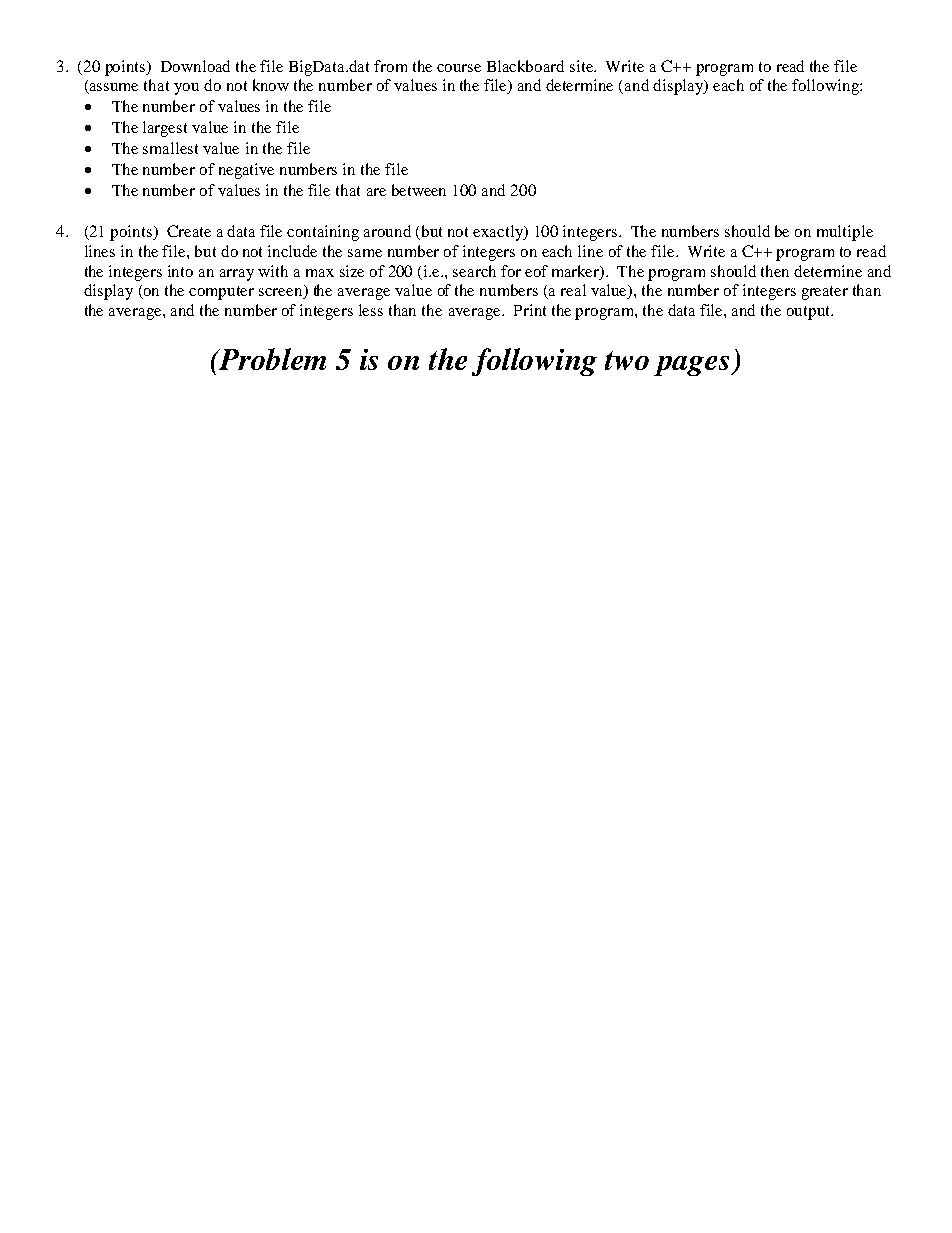 The image size is (952, 1233). I want to click on Create, so click(189, 231).
